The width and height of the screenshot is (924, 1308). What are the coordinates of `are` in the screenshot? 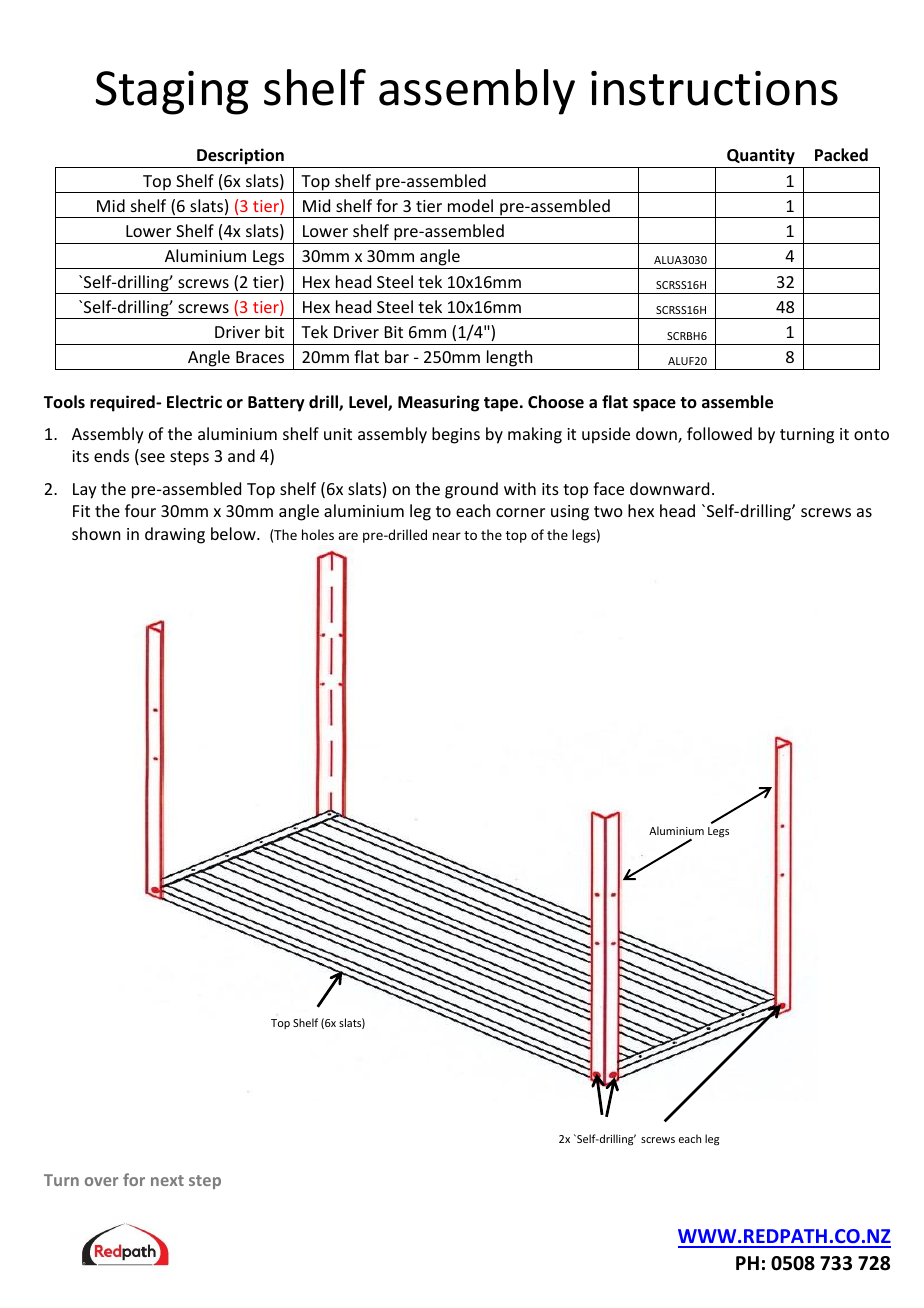 It's located at (348, 536).
